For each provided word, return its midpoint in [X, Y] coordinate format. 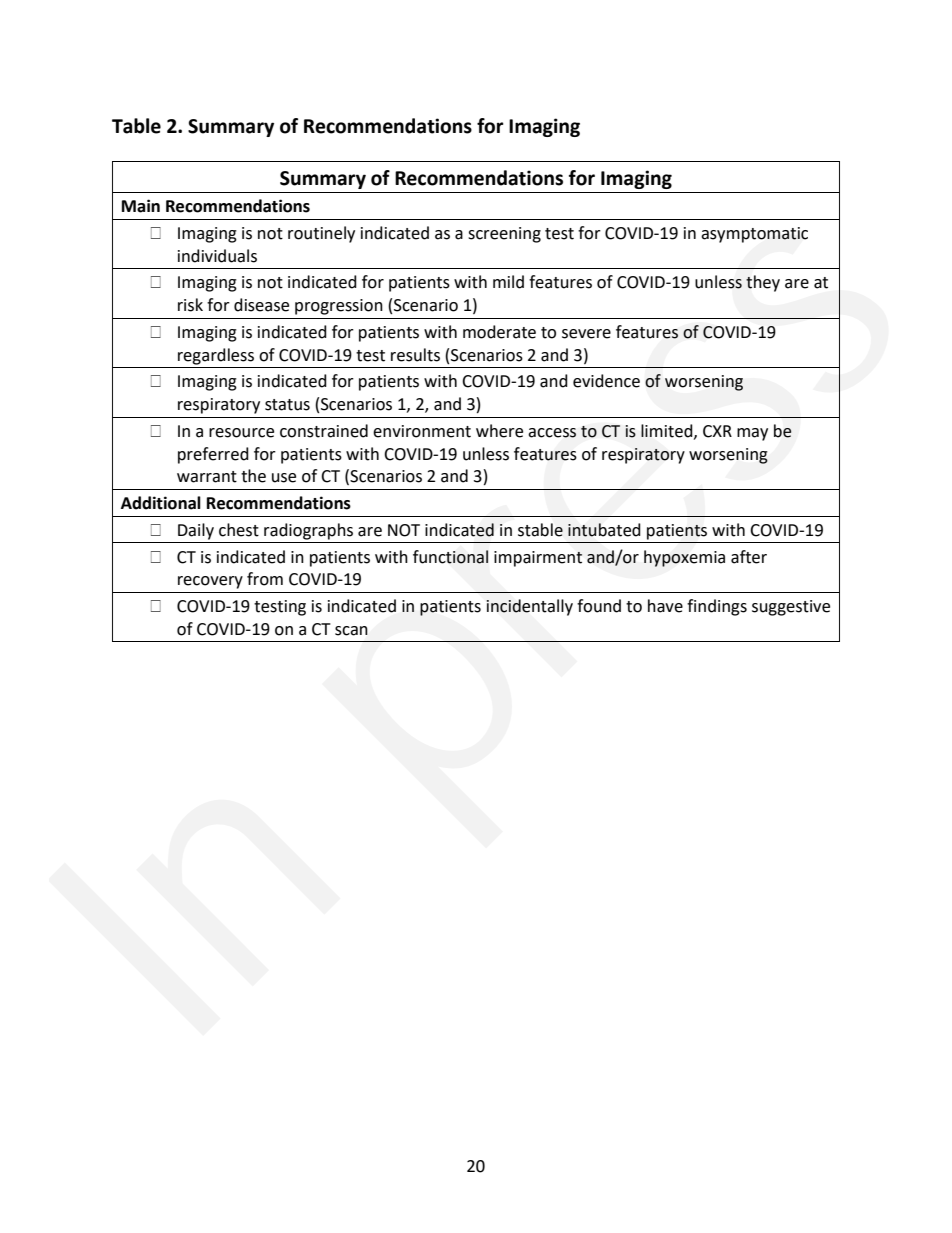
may [752, 434]
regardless [216, 356]
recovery [210, 582]
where [499, 431]
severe [586, 334]
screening [504, 235]
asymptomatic [754, 235]
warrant [207, 477]
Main [141, 206]
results [415, 355]
